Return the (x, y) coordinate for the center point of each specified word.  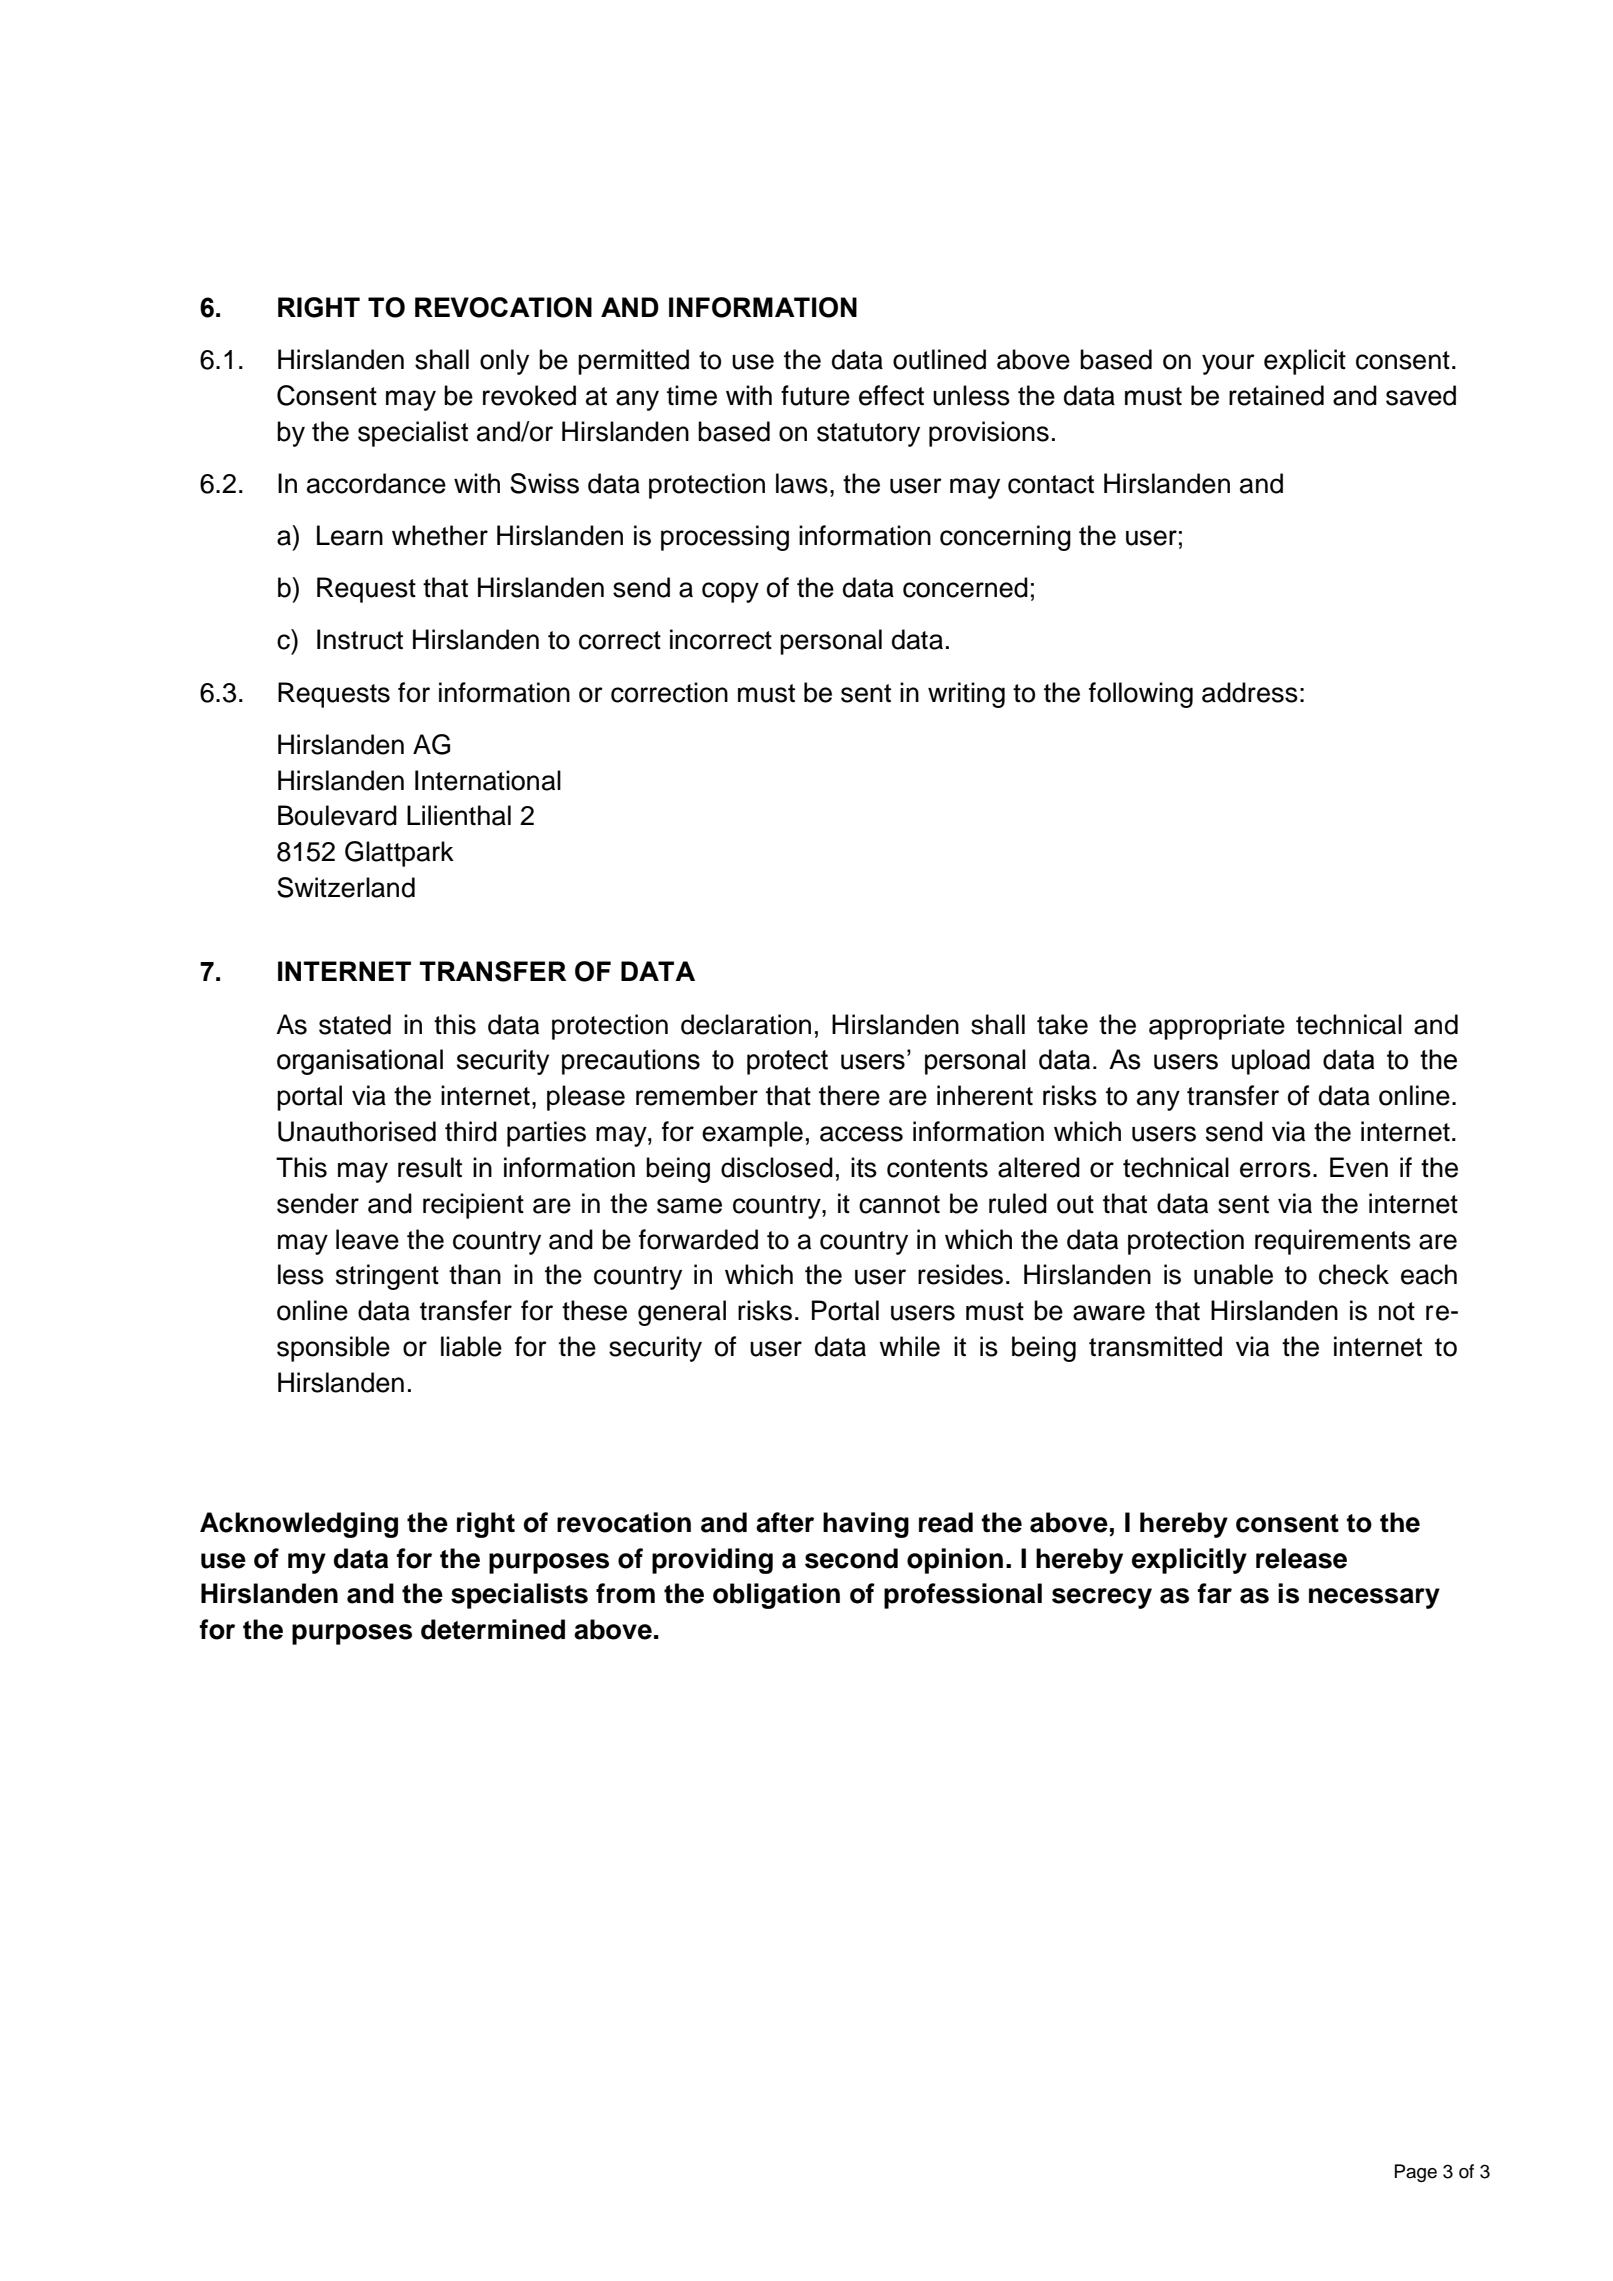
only (504, 362)
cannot (899, 1204)
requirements (1333, 1242)
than (475, 1274)
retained (1276, 395)
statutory (868, 435)
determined (493, 1629)
